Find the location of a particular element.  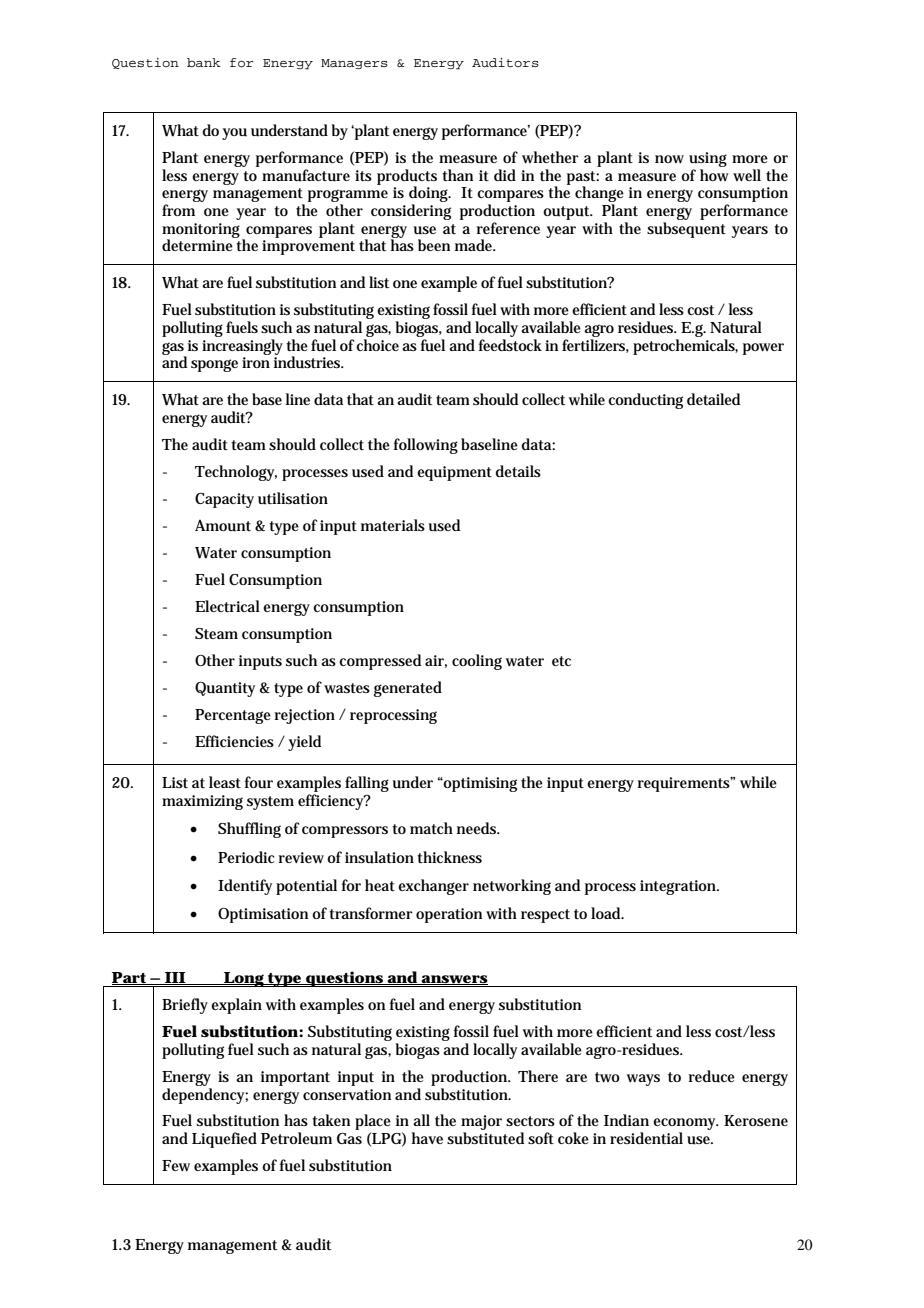

etc is located at coordinates (561, 661).
